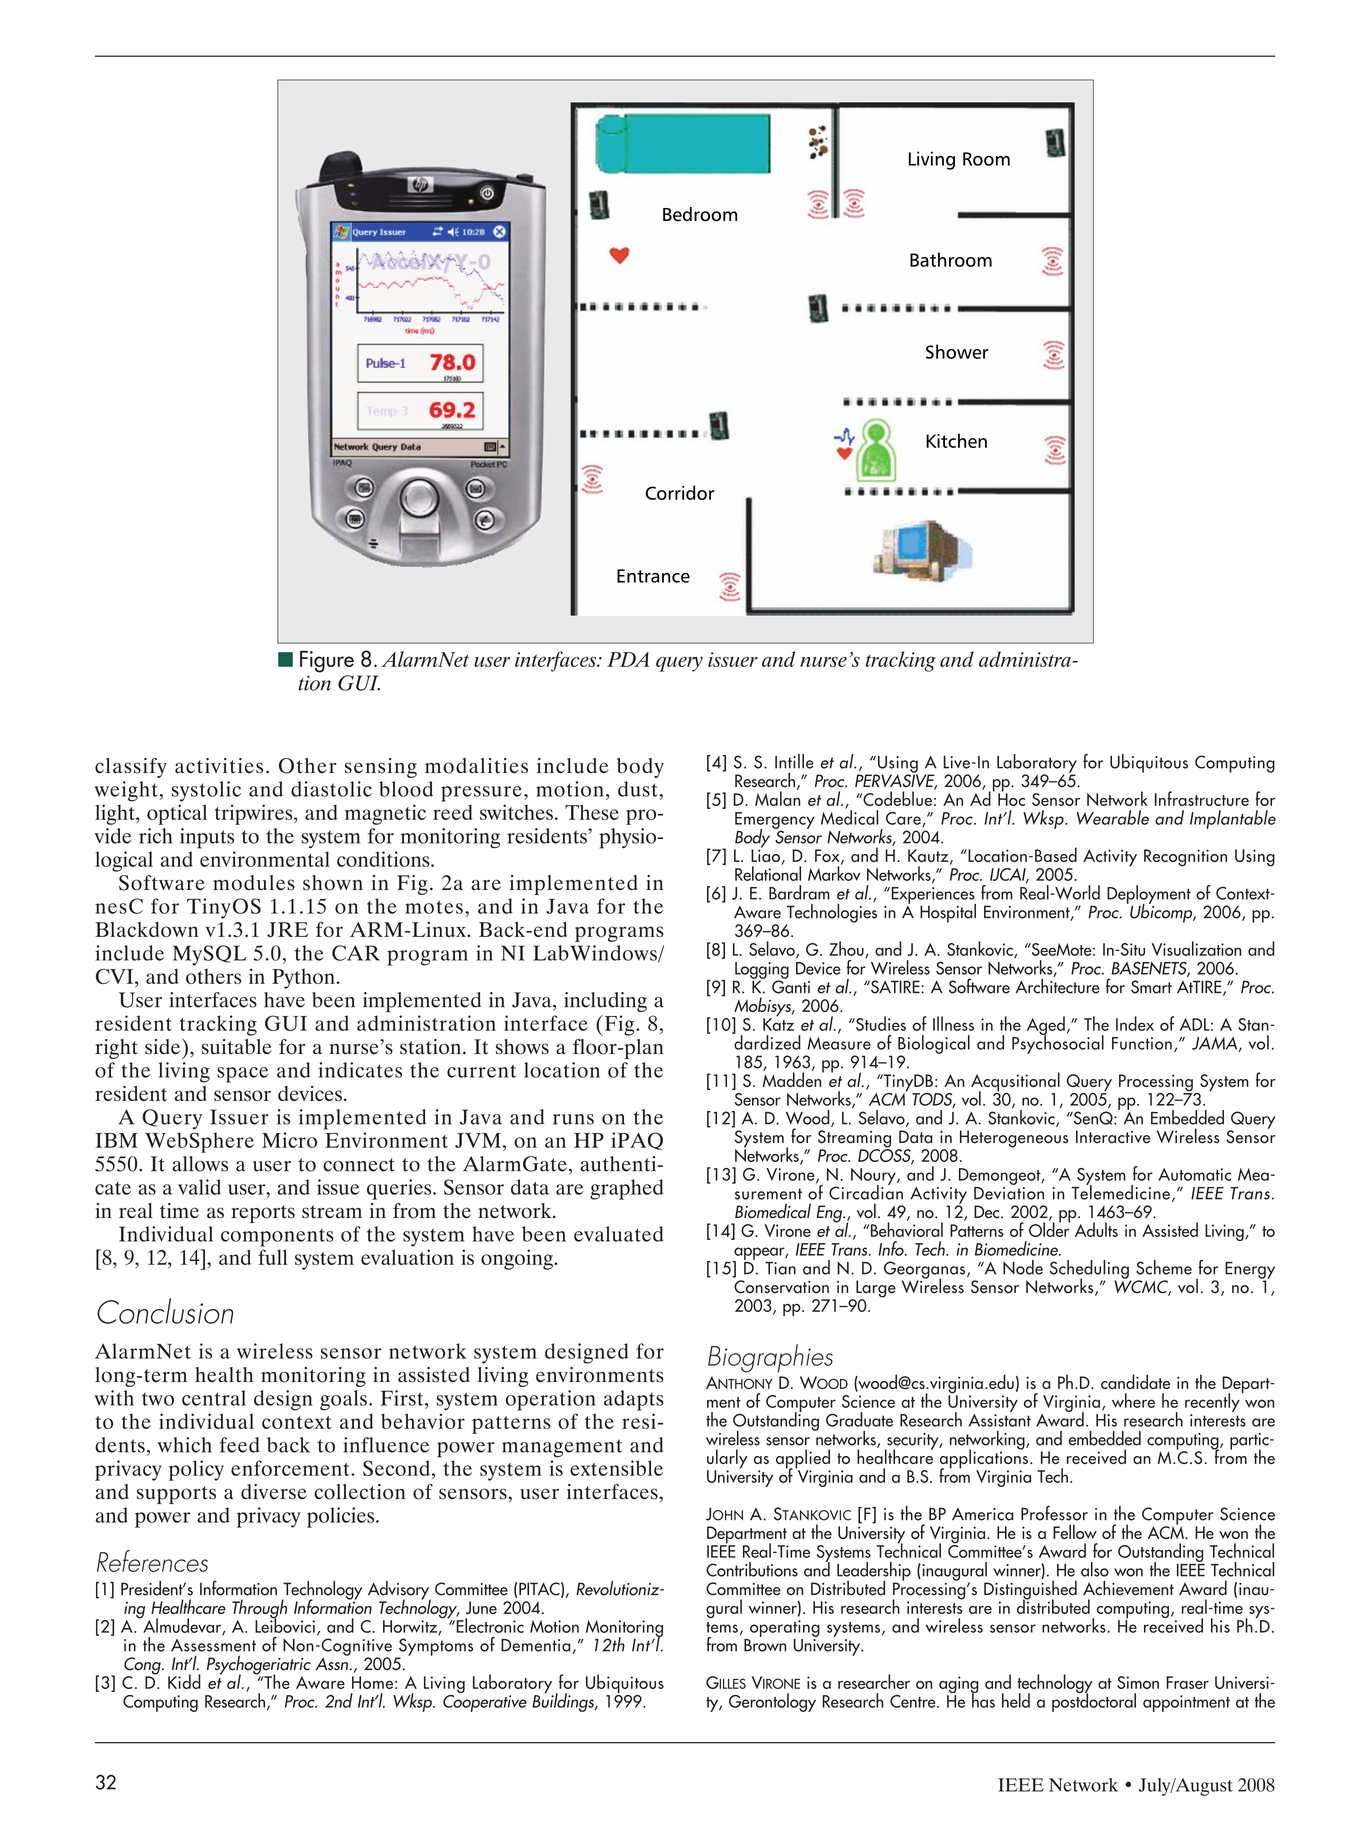  I want to click on Corridor, so click(679, 492).
